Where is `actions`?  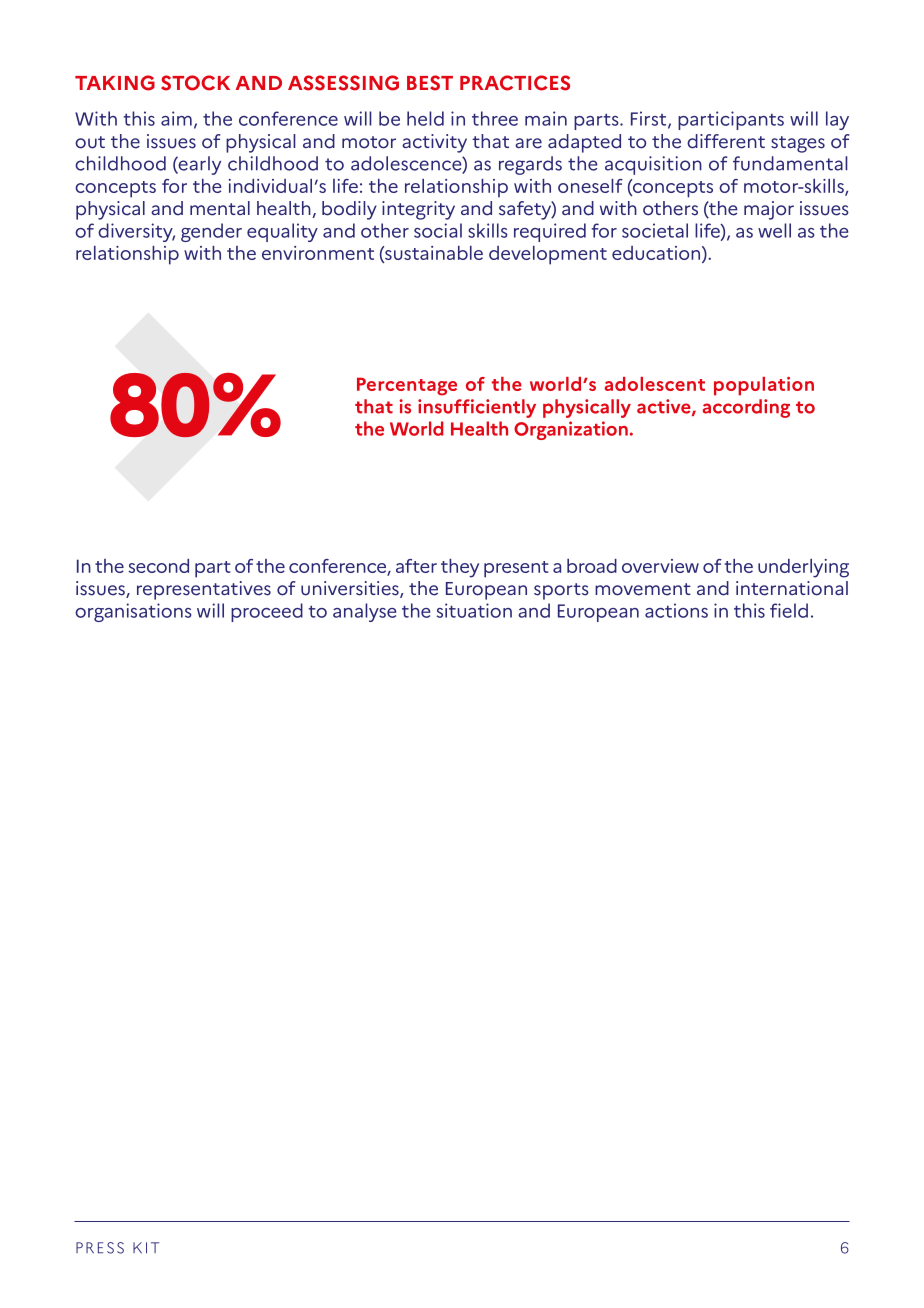
actions is located at coordinates (676, 610).
